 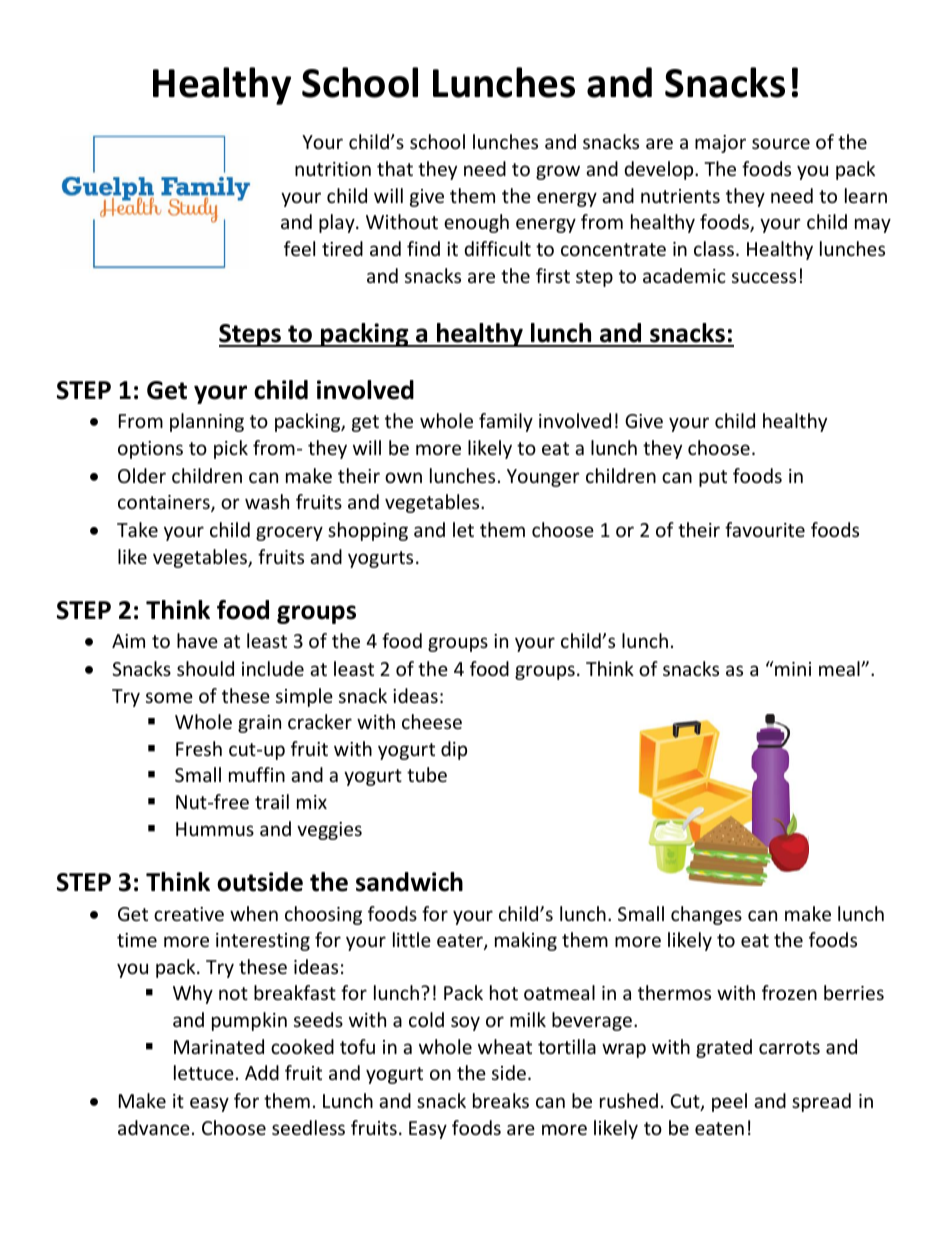 I want to click on Add, so click(x=262, y=1072).
